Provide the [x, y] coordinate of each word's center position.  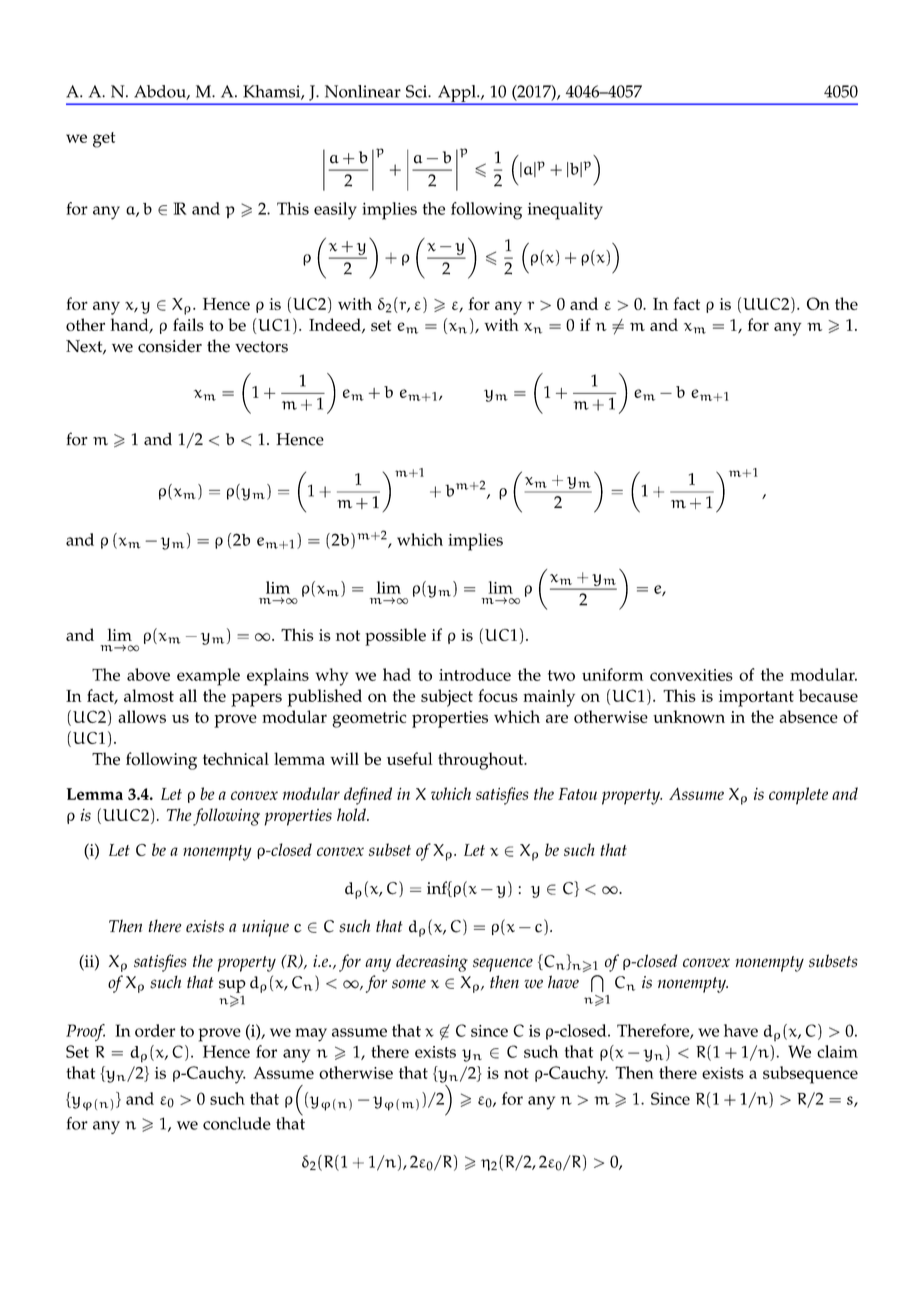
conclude [237, 1123]
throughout [482, 761]
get [104, 140]
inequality [565, 211]
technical [236, 759]
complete [798, 796]
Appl [457, 94]
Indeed [336, 325]
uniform [612, 674]
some [409, 984]
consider [170, 346]
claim [837, 1051]
